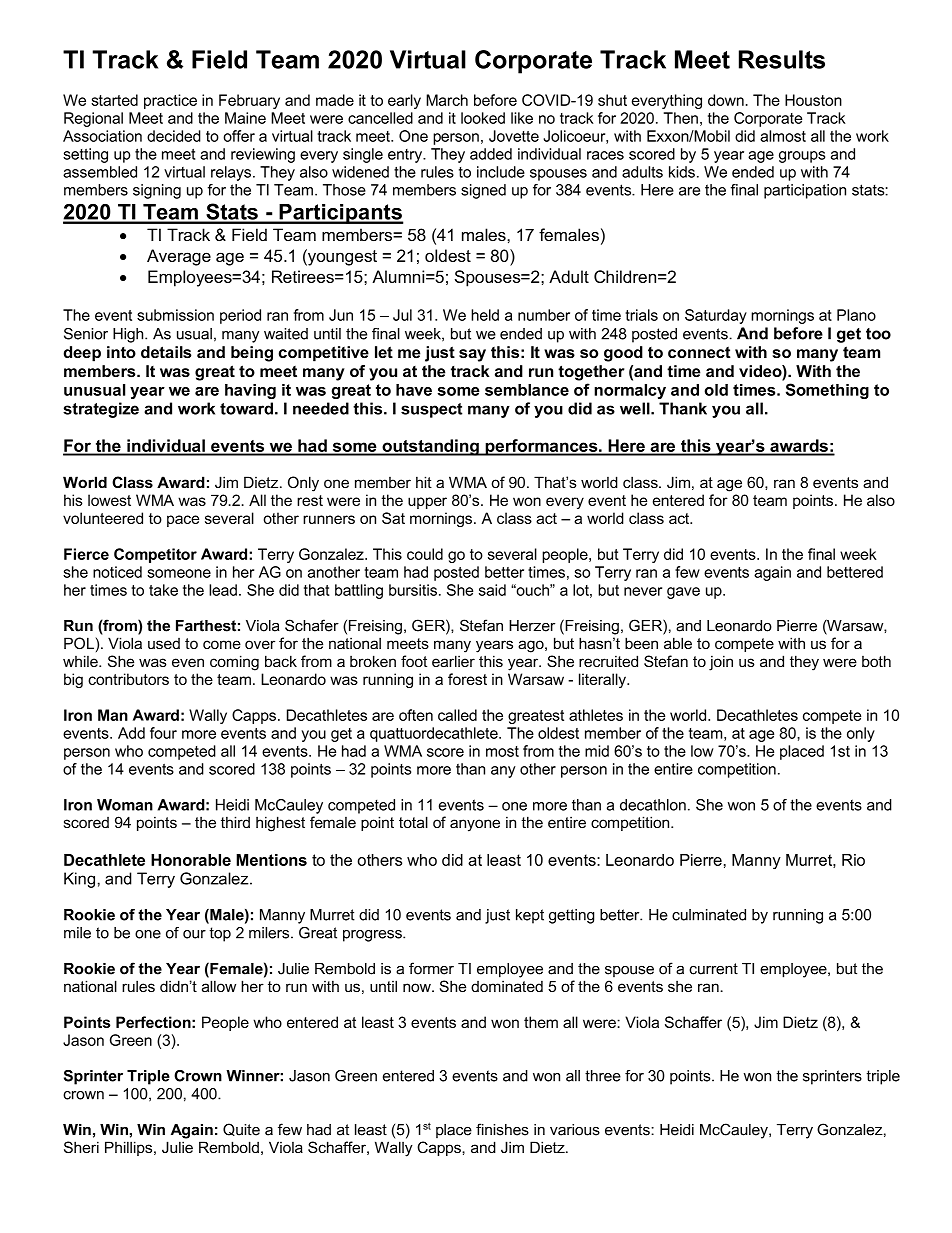 The width and height of the image is (952, 1233). I want to click on said, so click(492, 590).
